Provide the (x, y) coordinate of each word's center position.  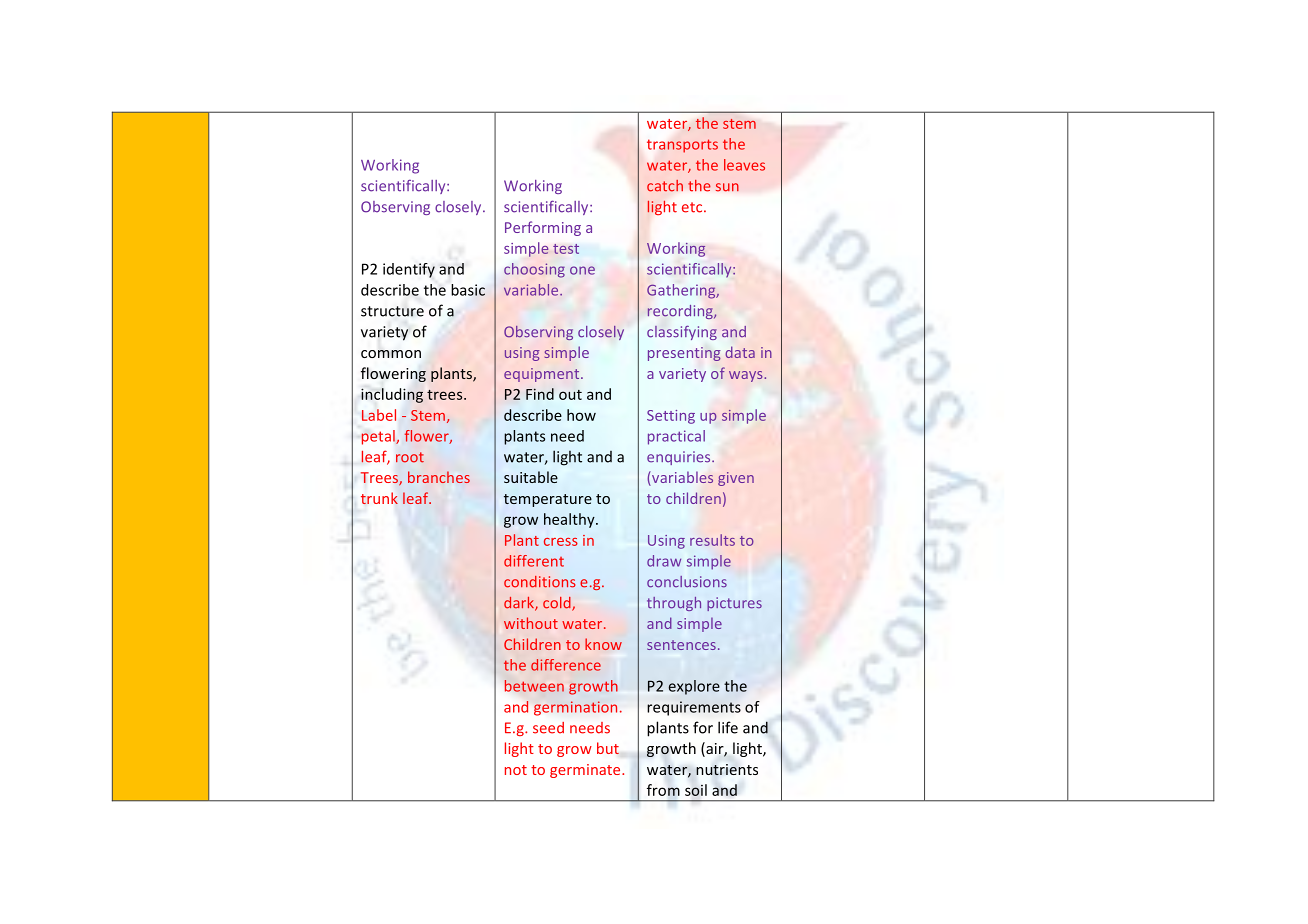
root (410, 457)
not (516, 770)
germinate (586, 771)
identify (409, 270)
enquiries (680, 458)
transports (682, 146)
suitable (531, 477)
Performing (543, 228)
